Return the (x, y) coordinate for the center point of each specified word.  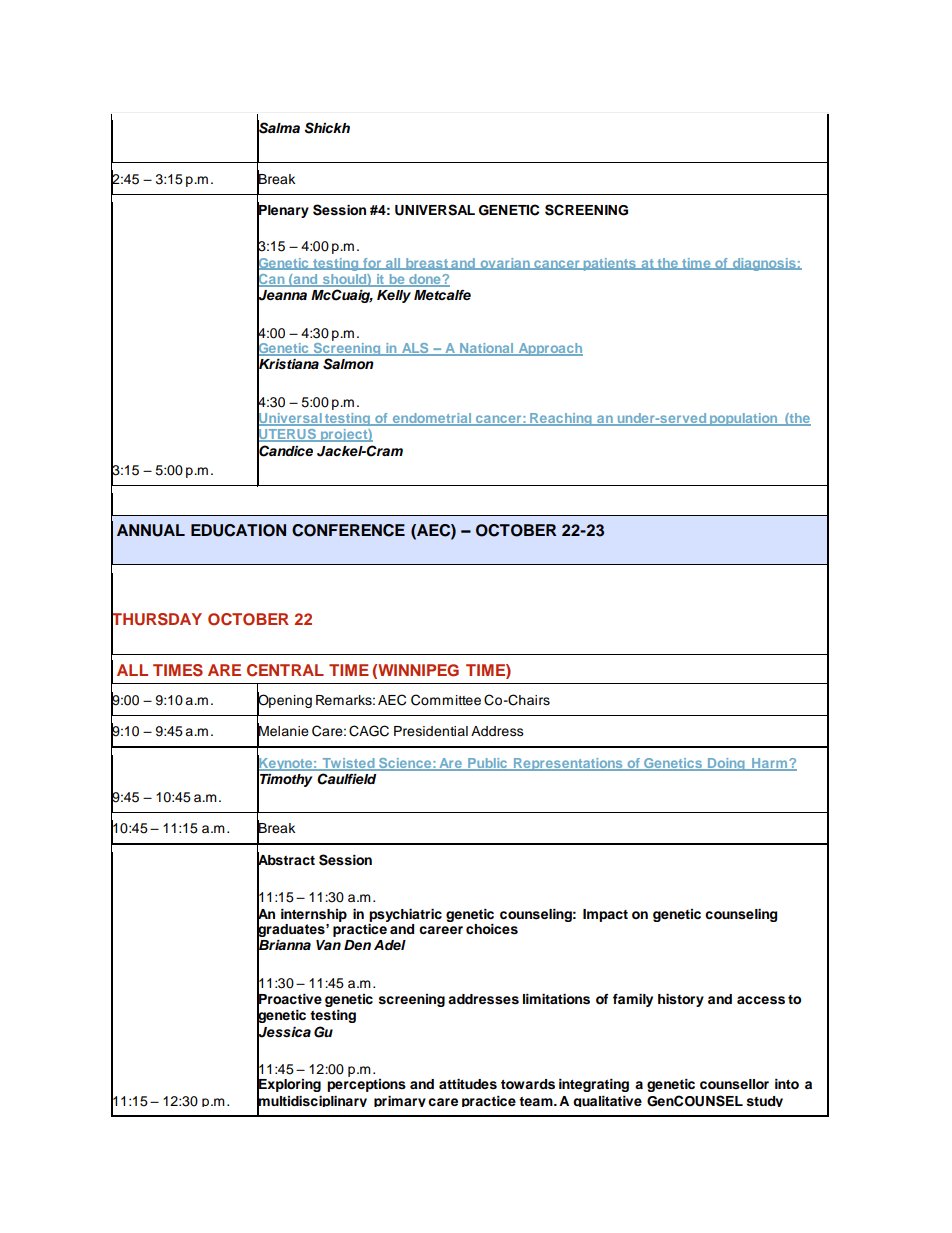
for (372, 264)
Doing (726, 764)
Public (488, 764)
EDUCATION (238, 530)
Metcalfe (442, 295)
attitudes (468, 1084)
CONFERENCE (348, 530)
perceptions (366, 1085)
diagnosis (764, 264)
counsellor (734, 1084)
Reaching (561, 419)
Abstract (286, 859)
